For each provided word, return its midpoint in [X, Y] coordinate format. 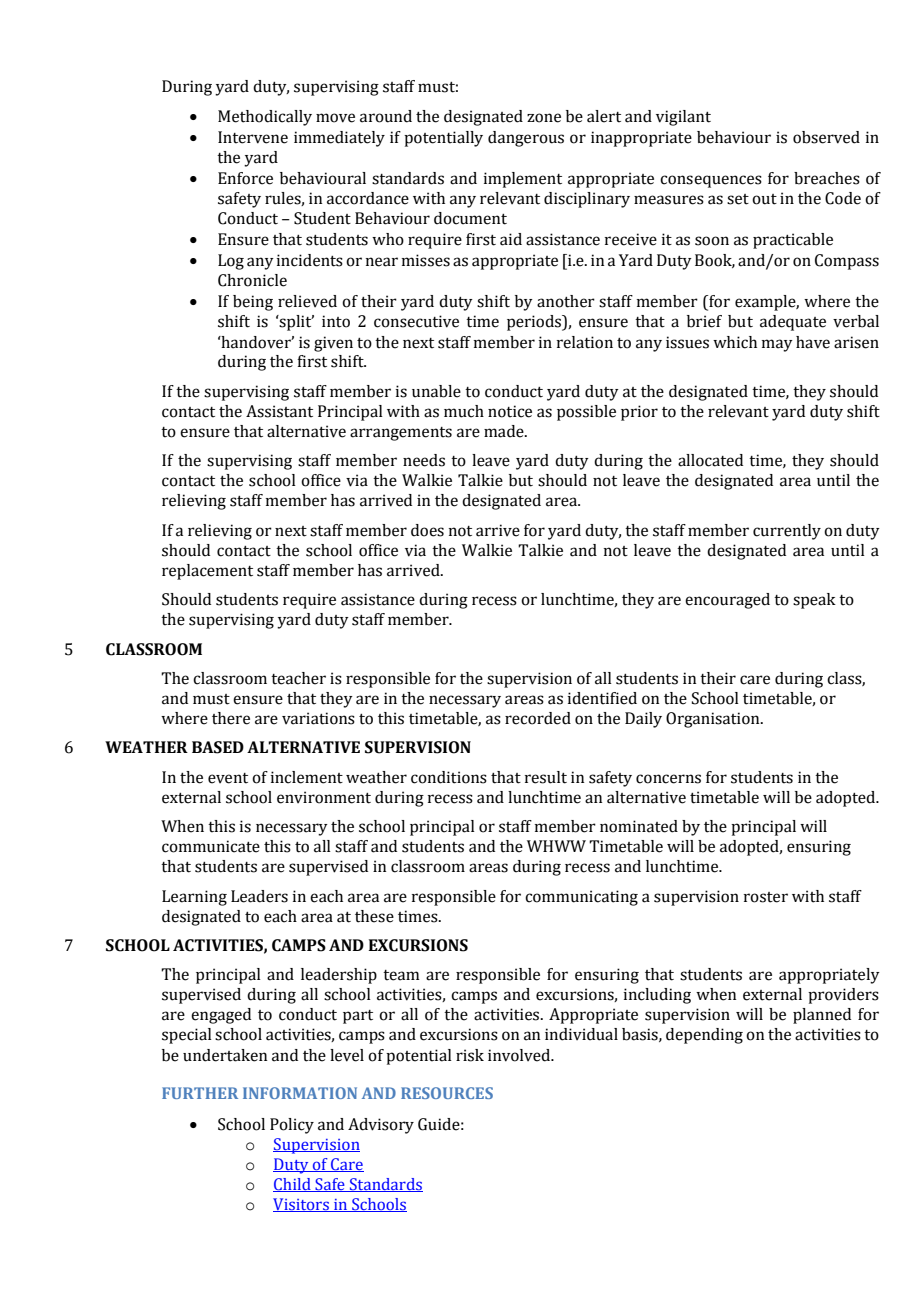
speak [814, 601]
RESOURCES [447, 1093]
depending [704, 1036]
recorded [538, 718]
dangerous [526, 139]
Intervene [253, 137]
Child [293, 1185]
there [231, 718]
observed [826, 137]
